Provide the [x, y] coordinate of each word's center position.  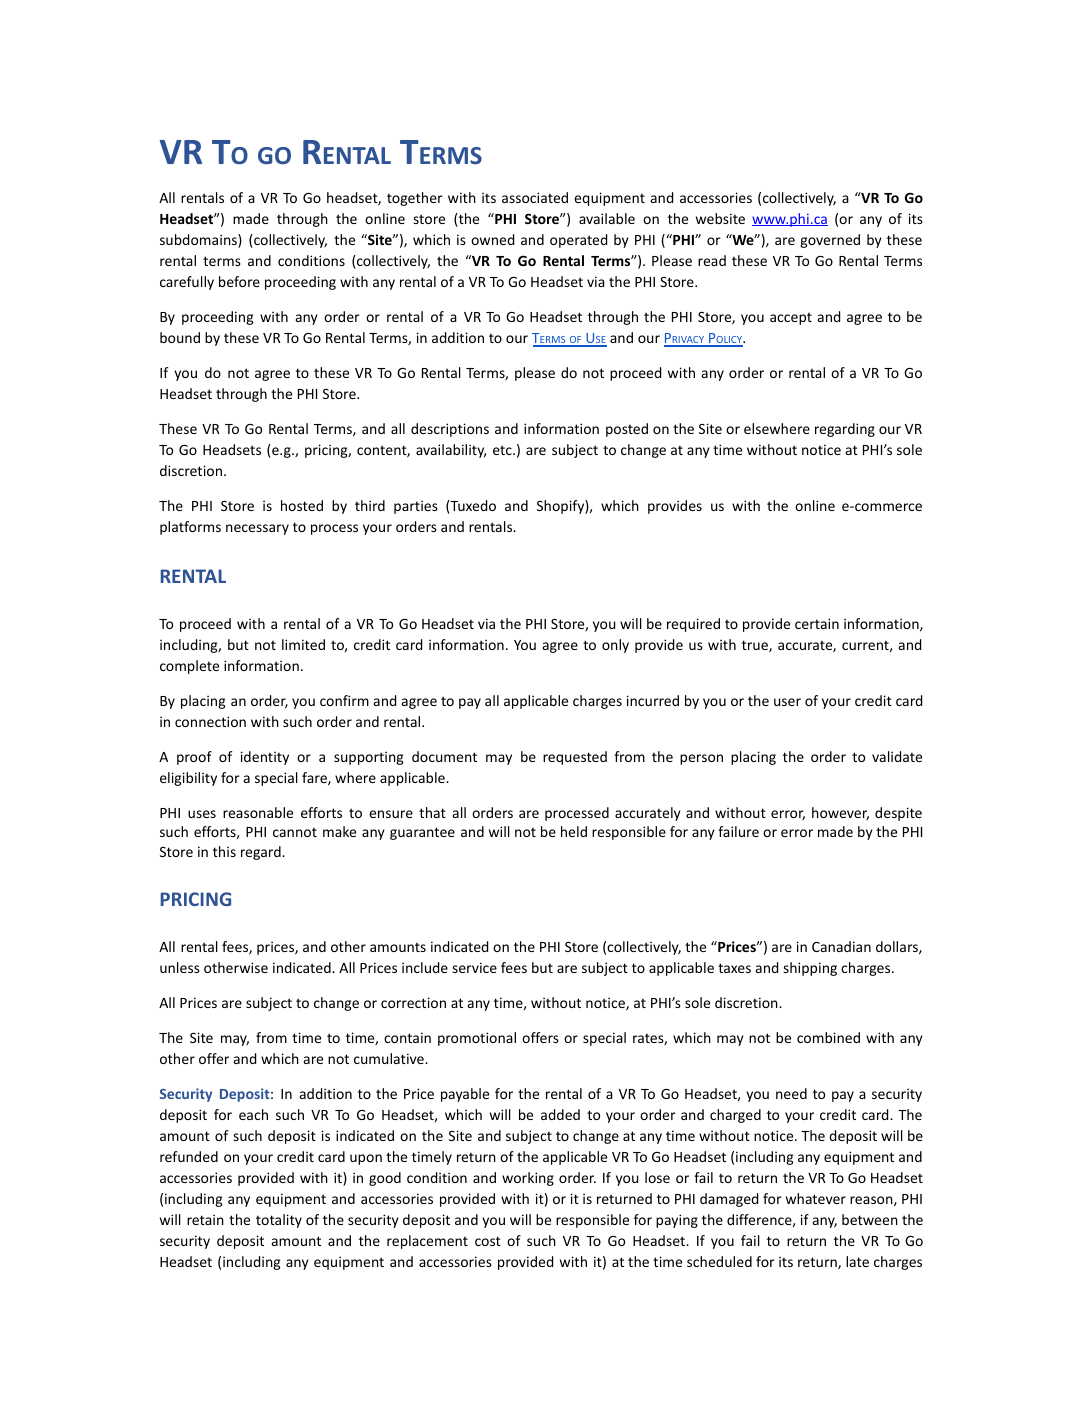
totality [279, 1221]
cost [488, 1241]
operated [578, 241]
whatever [816, 1198]
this [224, 851]
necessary [257, 529]
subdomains [199, 241]
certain [817, 623]
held [574, 831]
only [615, 646]
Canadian [841, 946]
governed [830, 241]
